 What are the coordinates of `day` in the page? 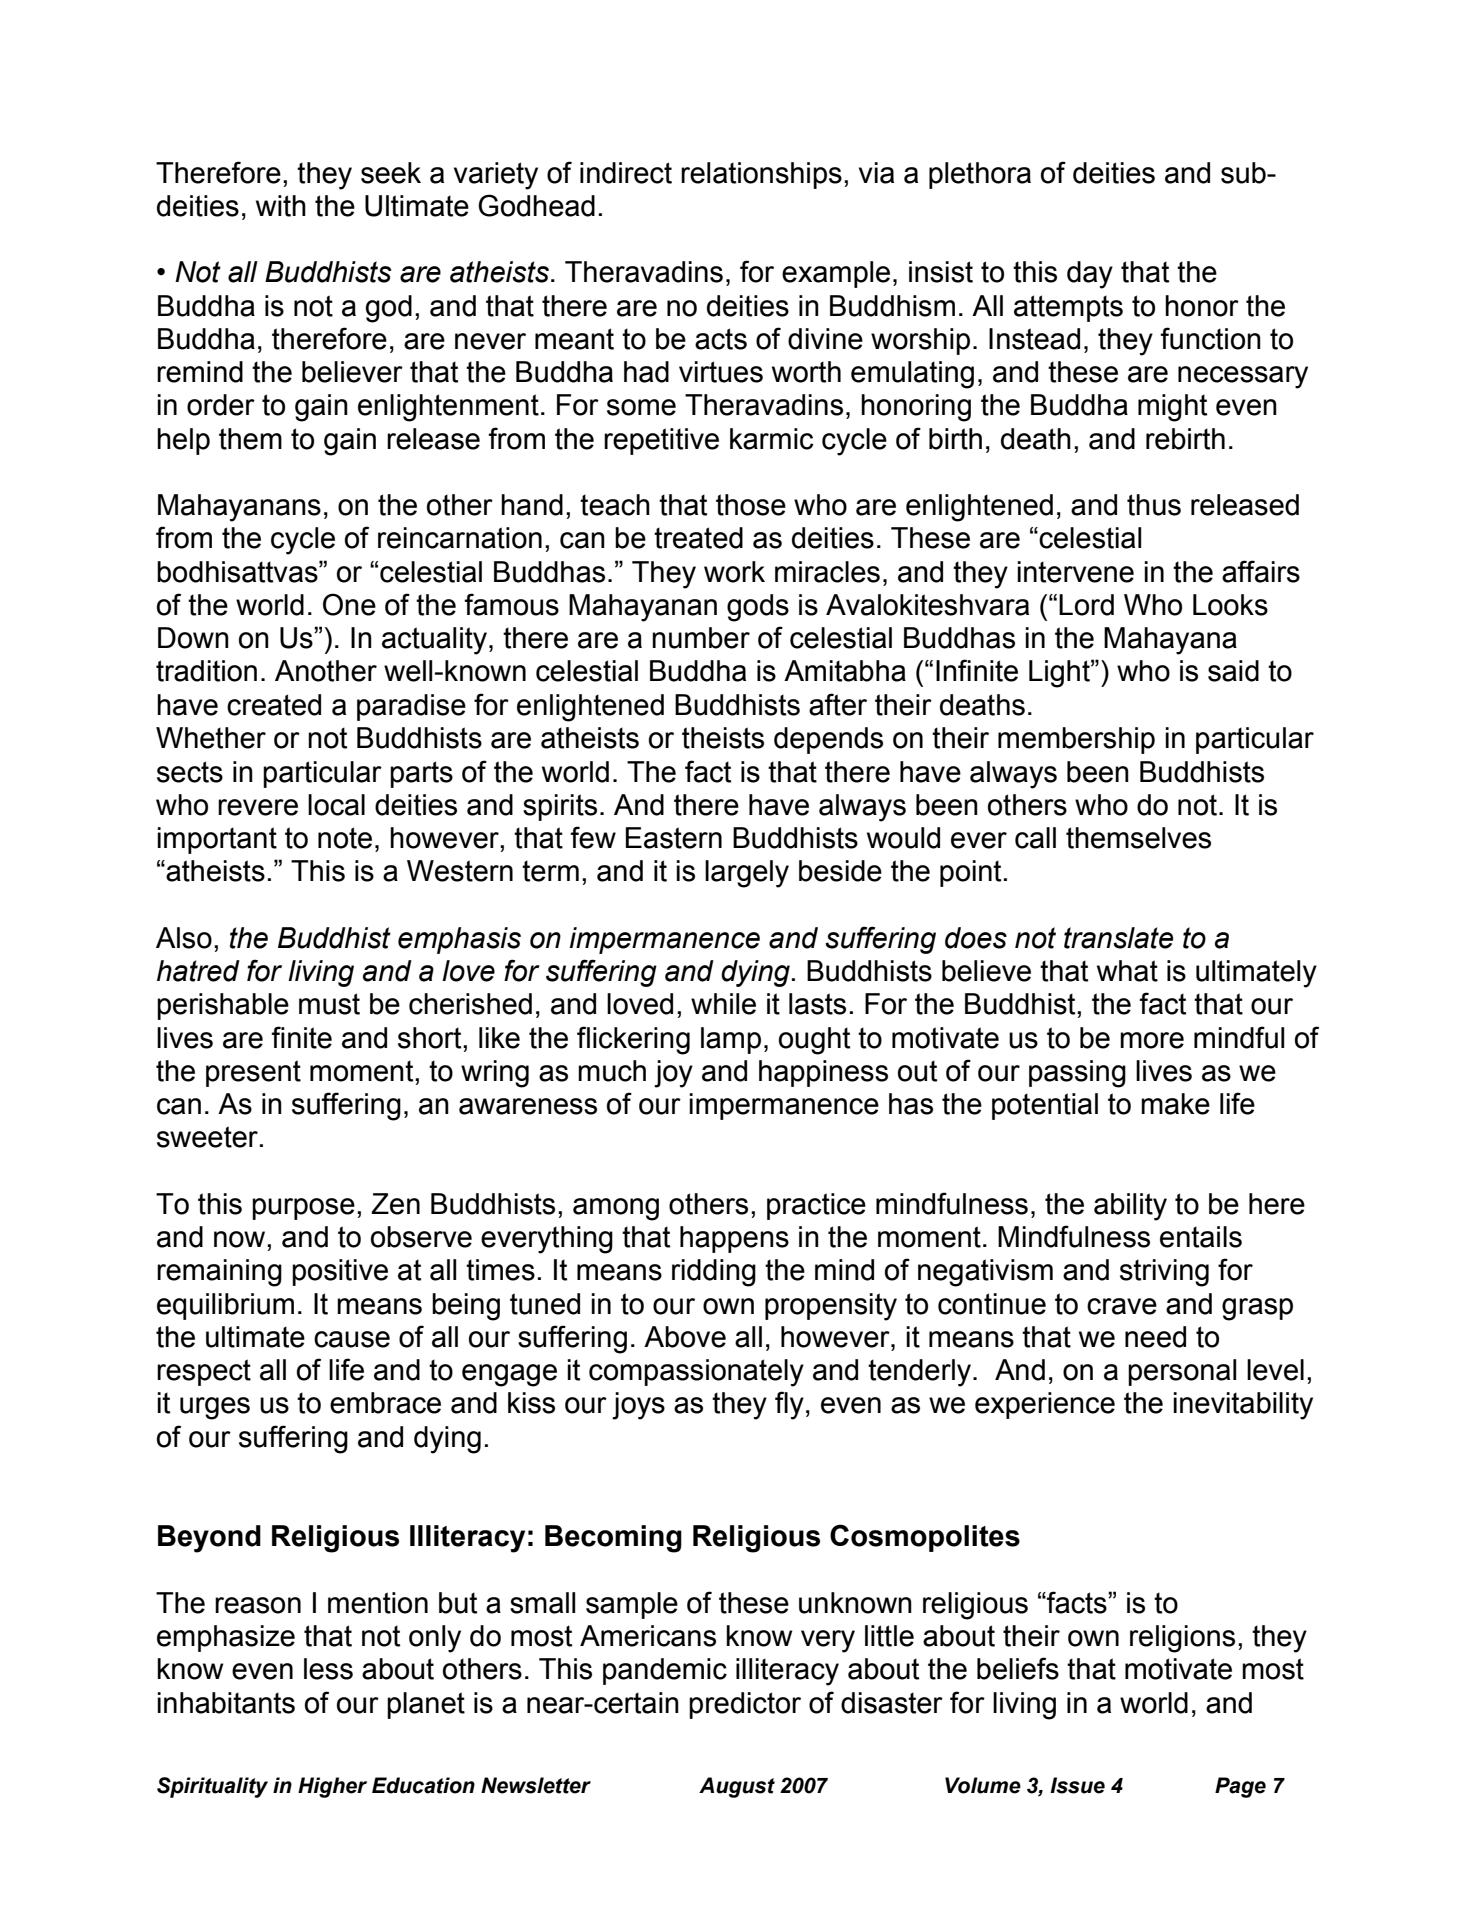 It's located at (1090, 275).
